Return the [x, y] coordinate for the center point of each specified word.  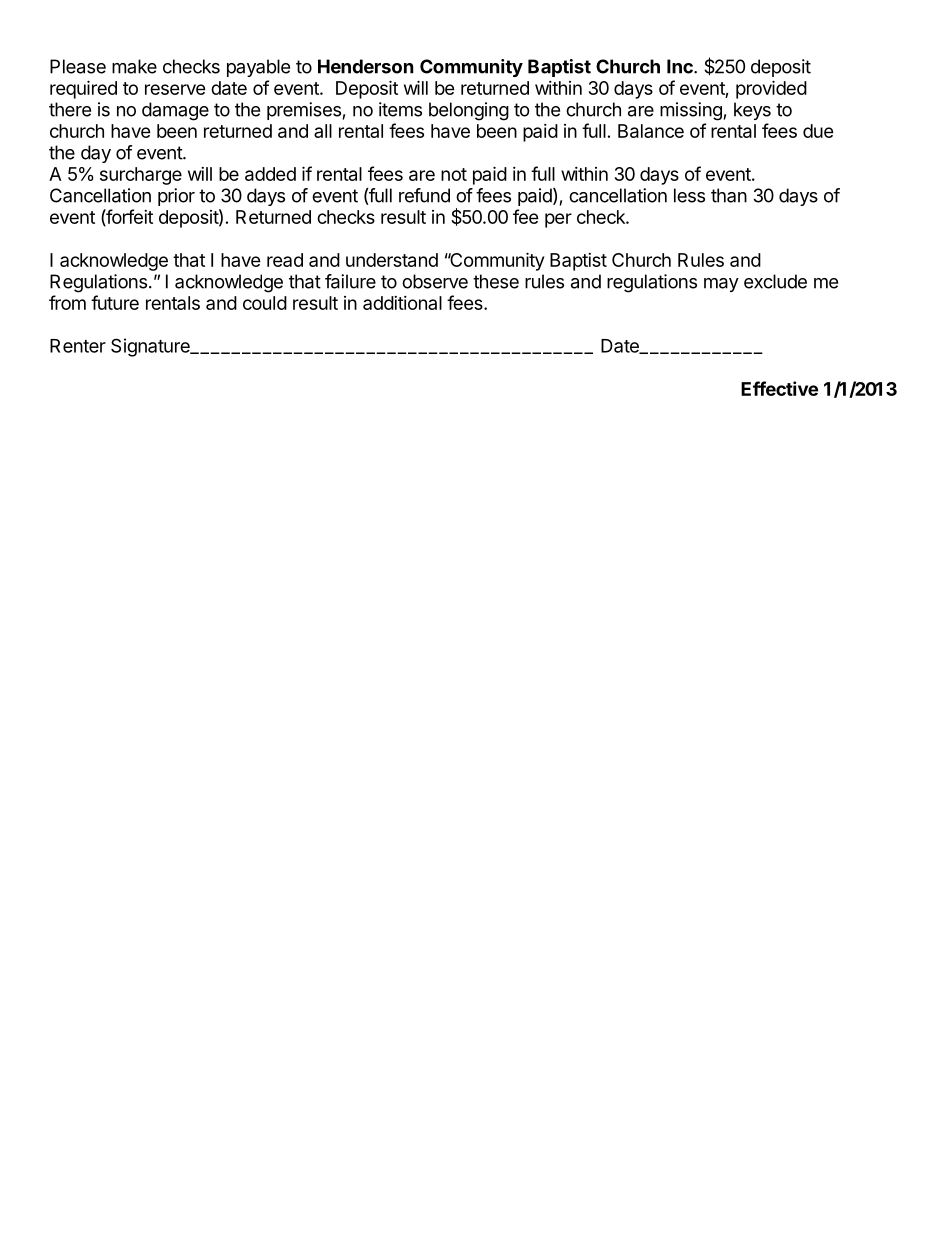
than [729, 195]
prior [176, 197]
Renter [78, 346]
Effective [779, 388]
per [558, 220]
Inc [681, 66]
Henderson [366, 66]
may [721, 285]
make [134, 66]
